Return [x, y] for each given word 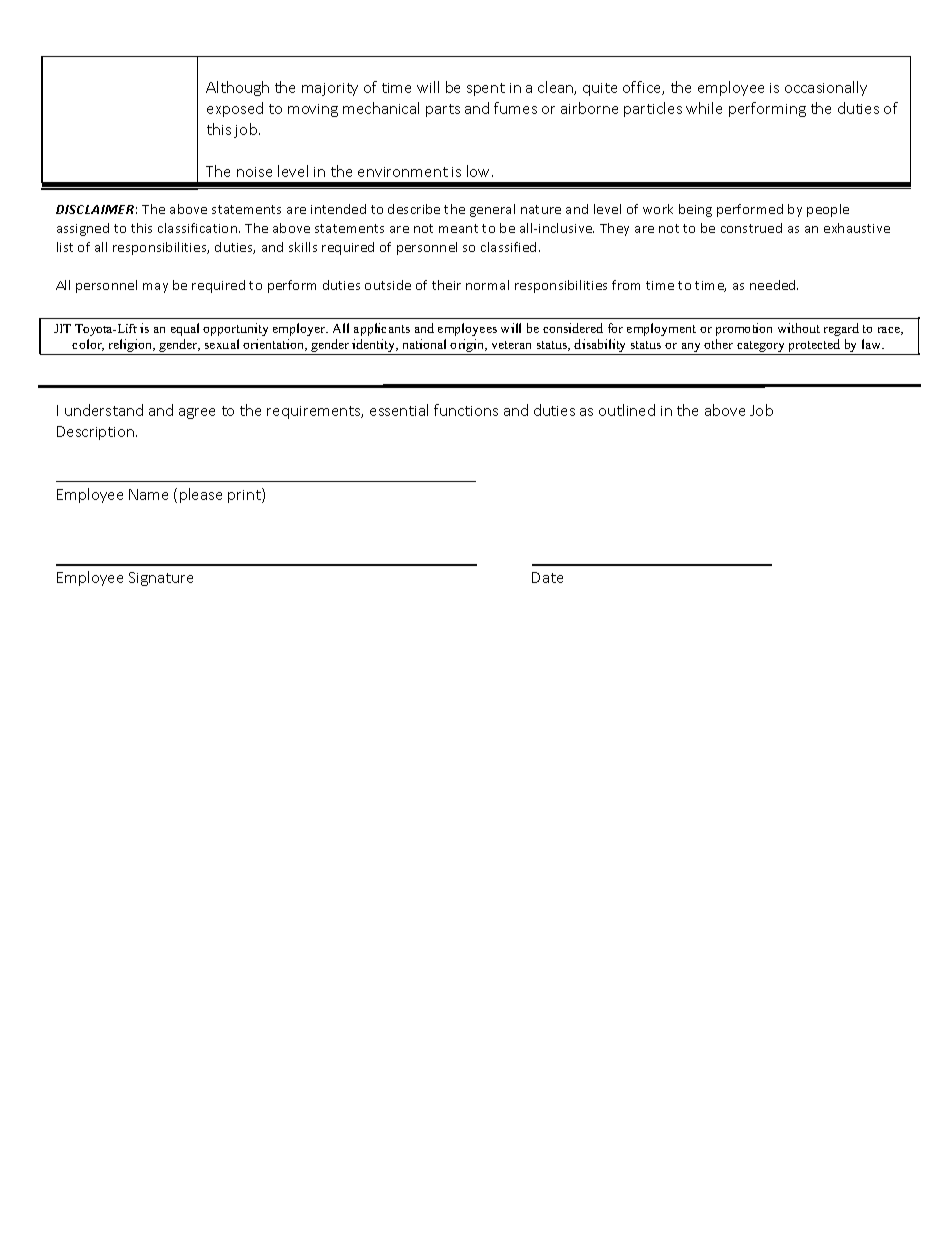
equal [185, 329]
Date [547, 577]
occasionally [826, 88]
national [424, 344]
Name [148, 494]
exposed [235, 109]
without [799, 328]
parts [443, 110]
